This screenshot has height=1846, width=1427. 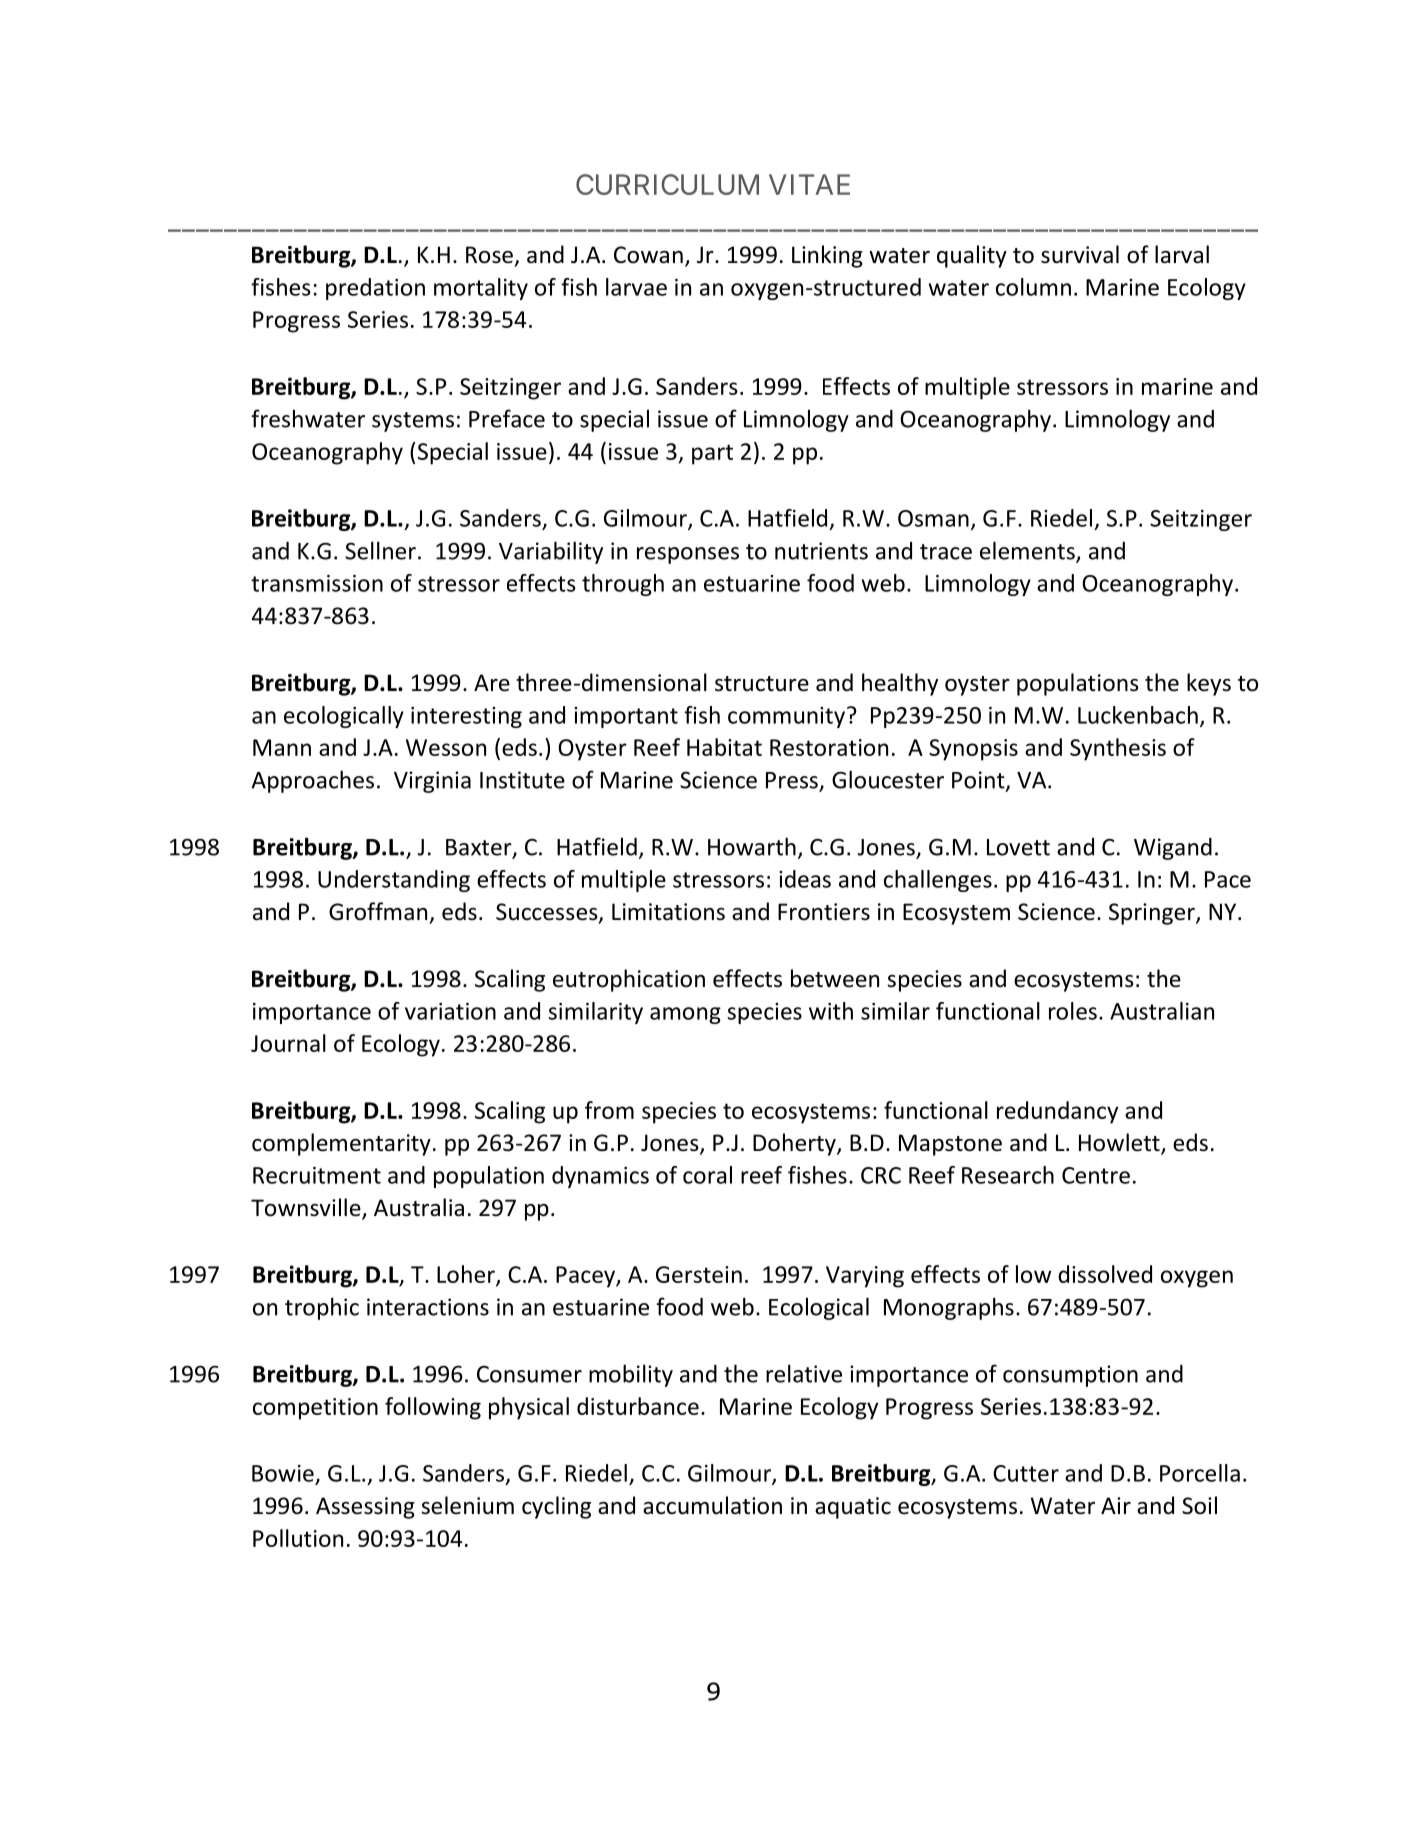 I want to click on Springer, so click(x=1153, y=914).
